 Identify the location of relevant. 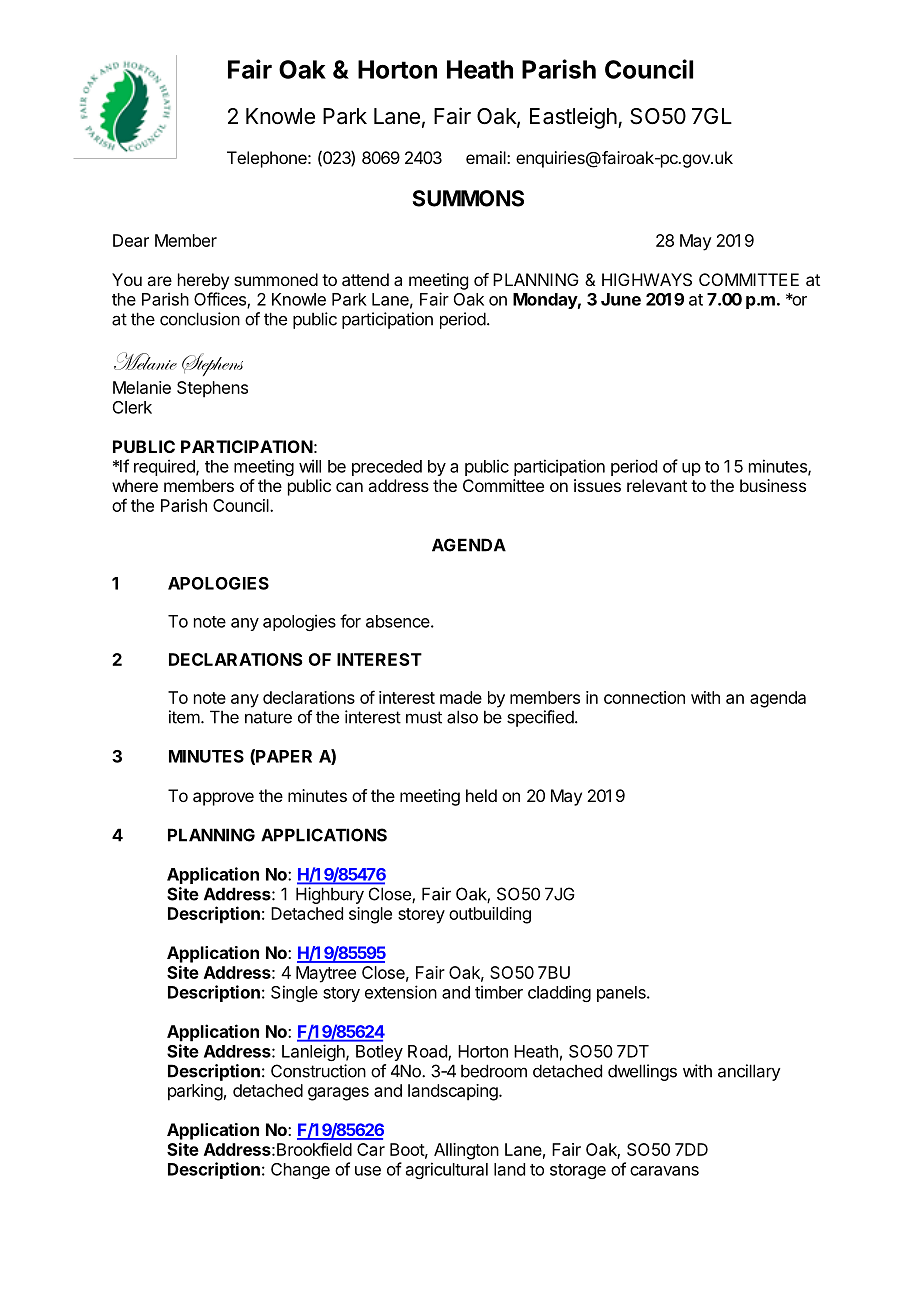
(657, 485).
